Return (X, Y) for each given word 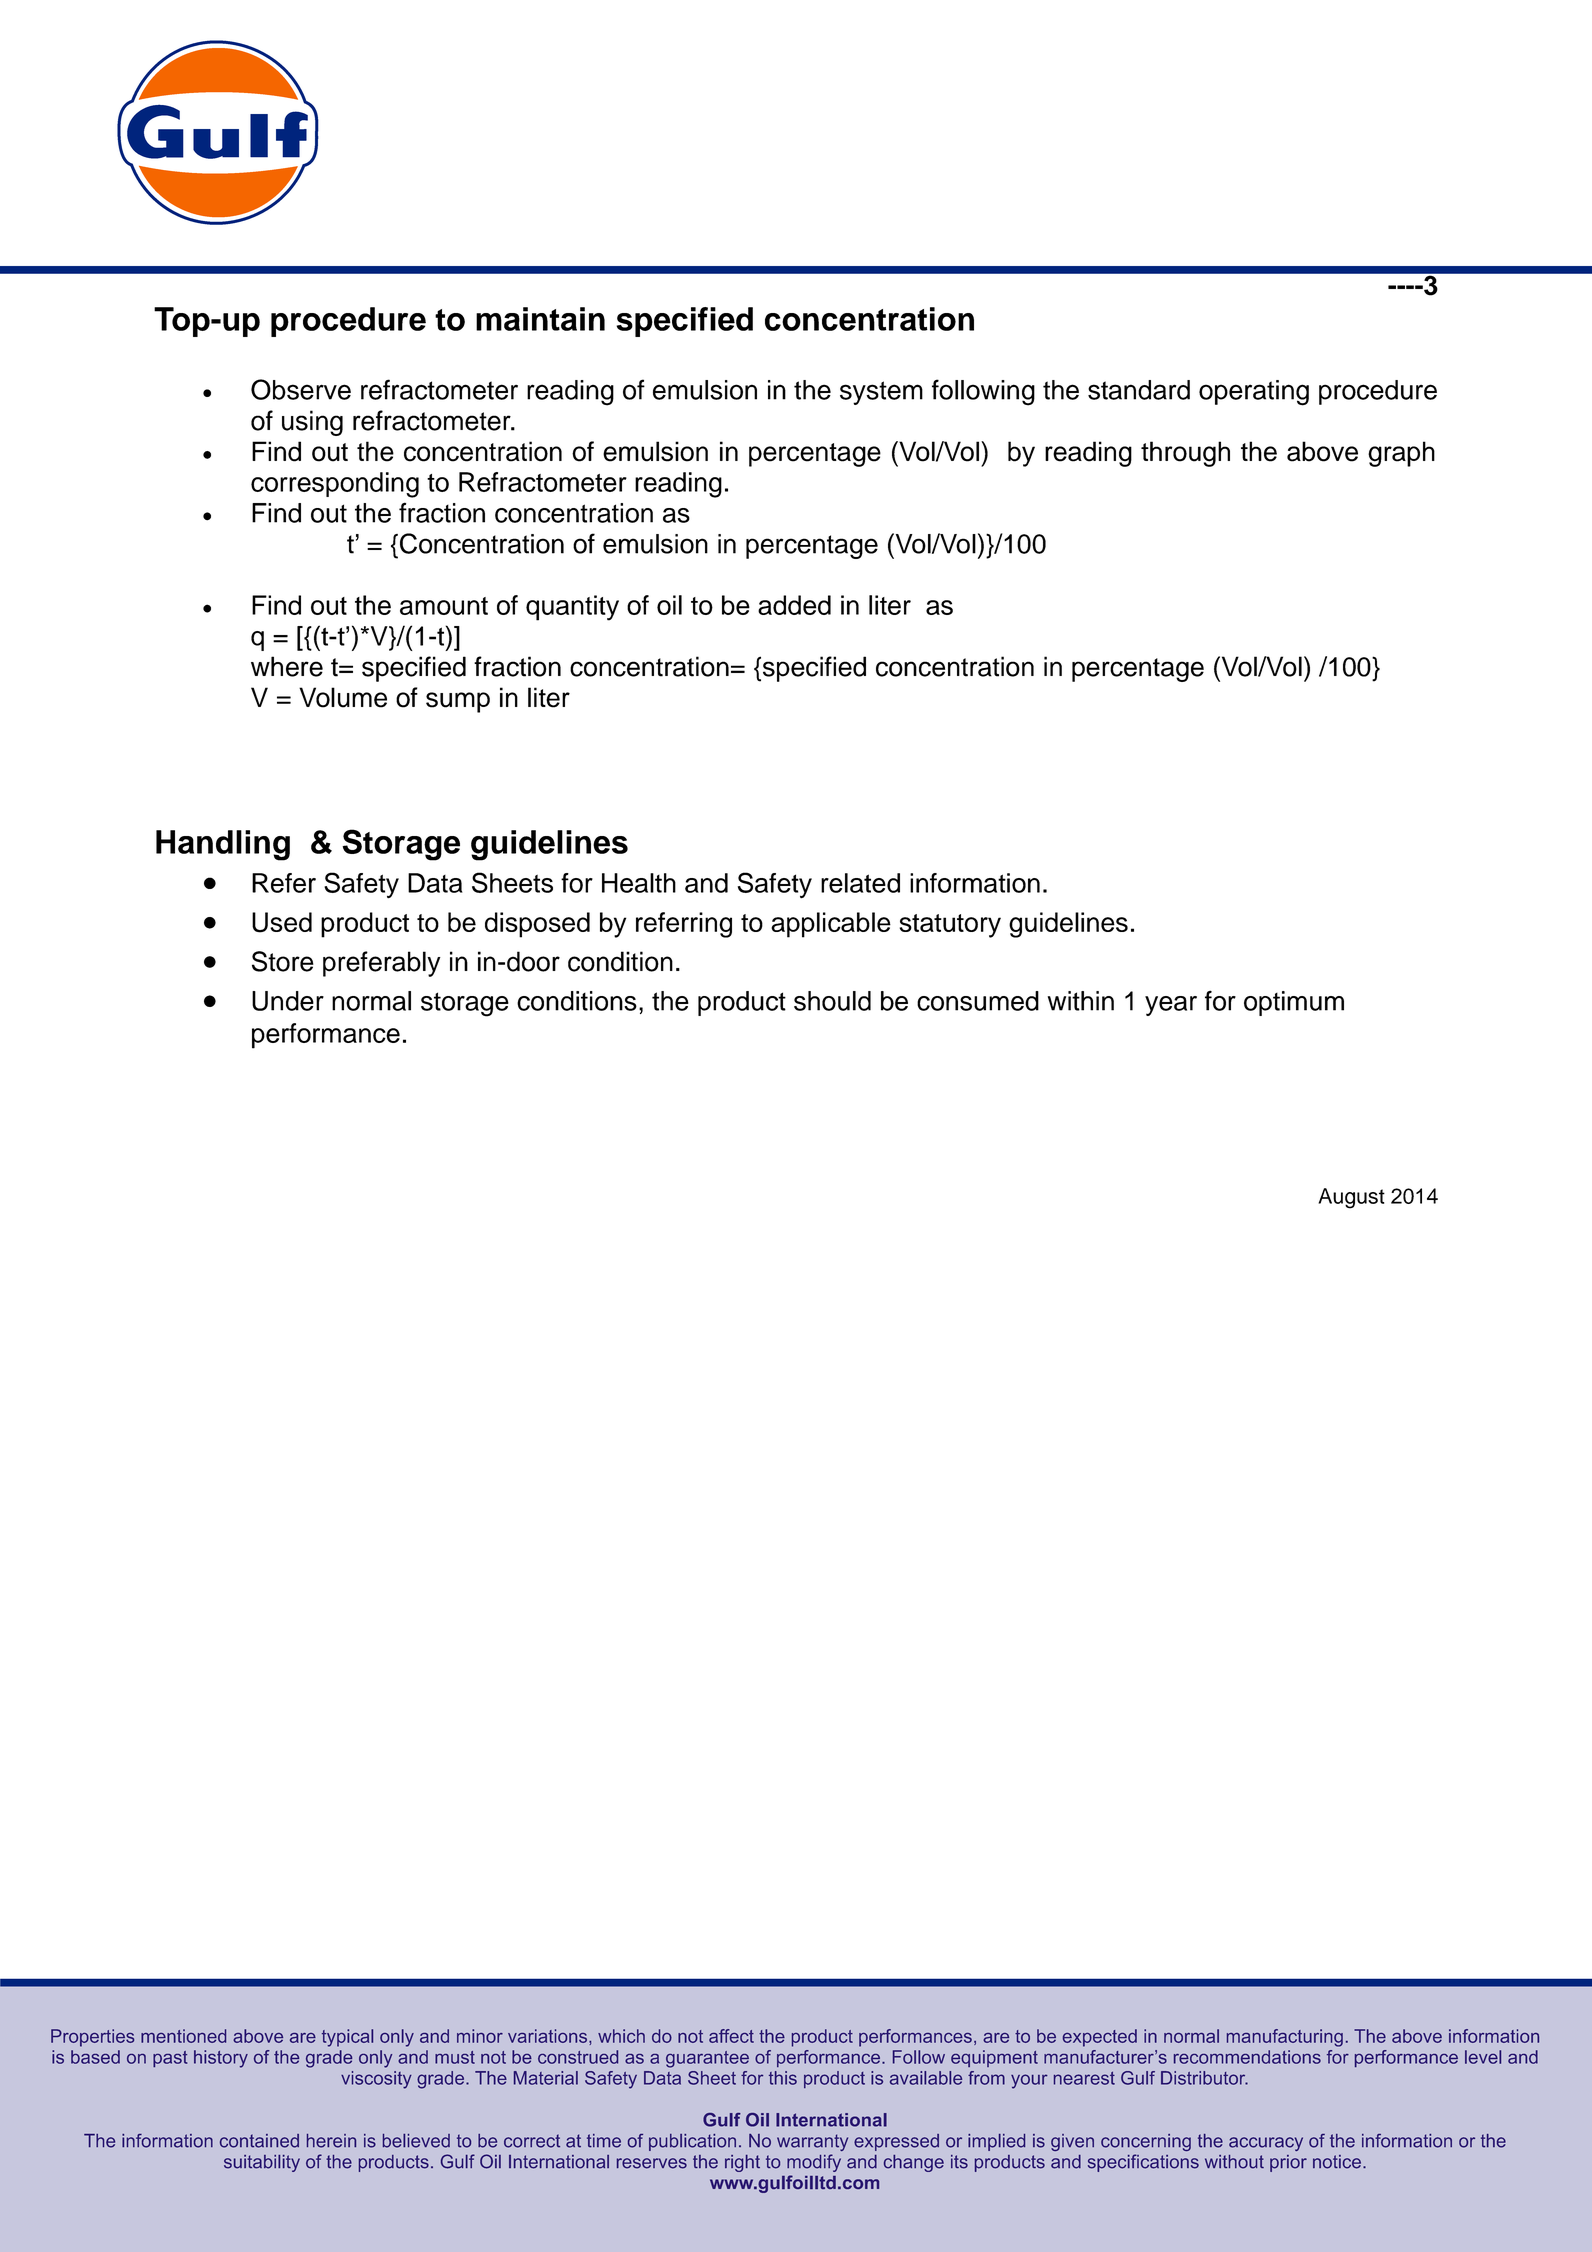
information (975, 883)
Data (435, 883)
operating (1254, 393)
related (860, 883)
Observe (301, 389)
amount (444, 606)
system (881, 393)
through (1185, 454)
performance (326, 1036)
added (794, 605)
